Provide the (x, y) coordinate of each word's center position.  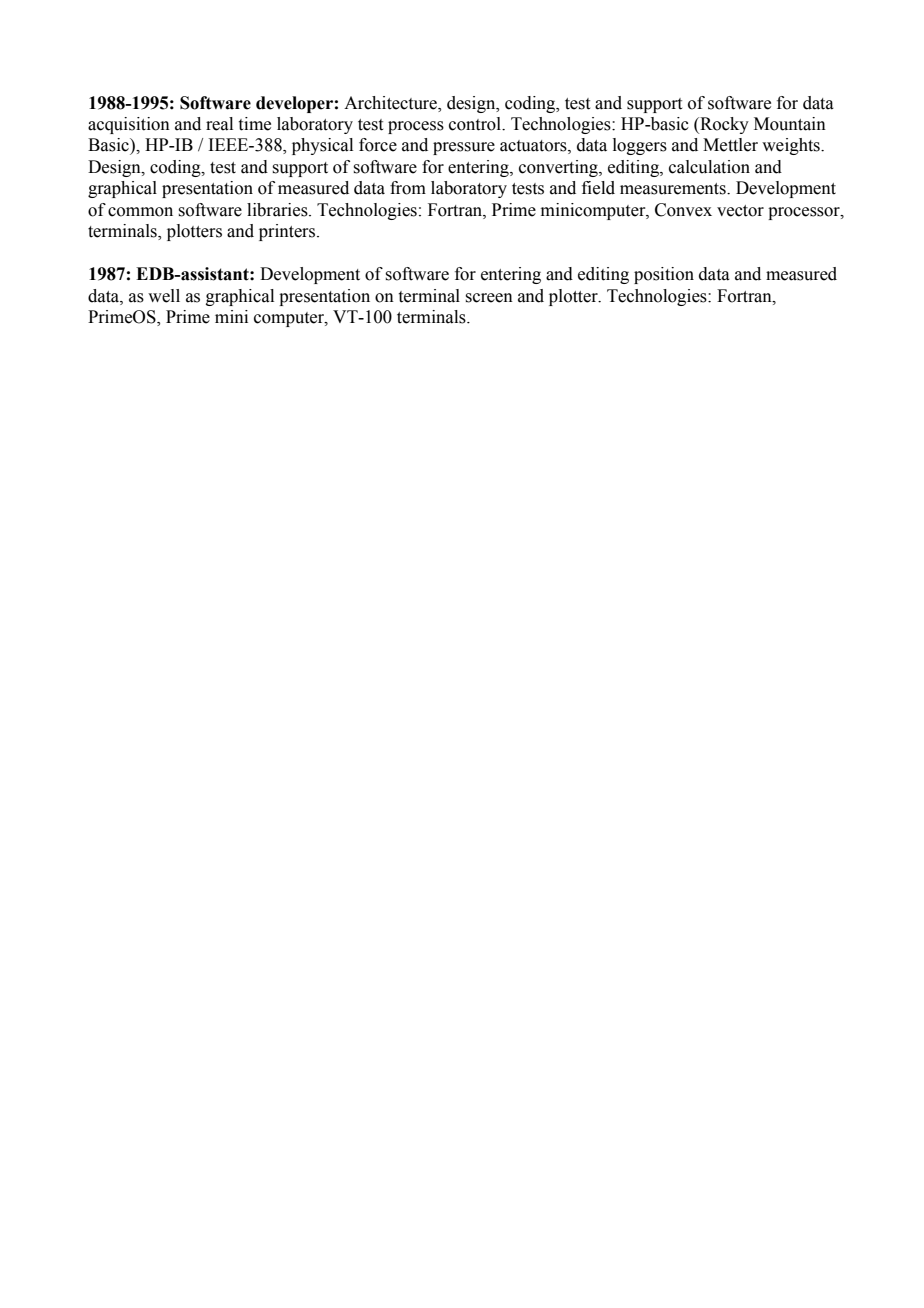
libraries (278, 210)
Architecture (391, 103)
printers (288, 232)
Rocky (723, 125)
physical (322, 146)
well (164, 296)
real (219, 124)
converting (559, 168)
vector (740, 211)
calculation (709, 167)
